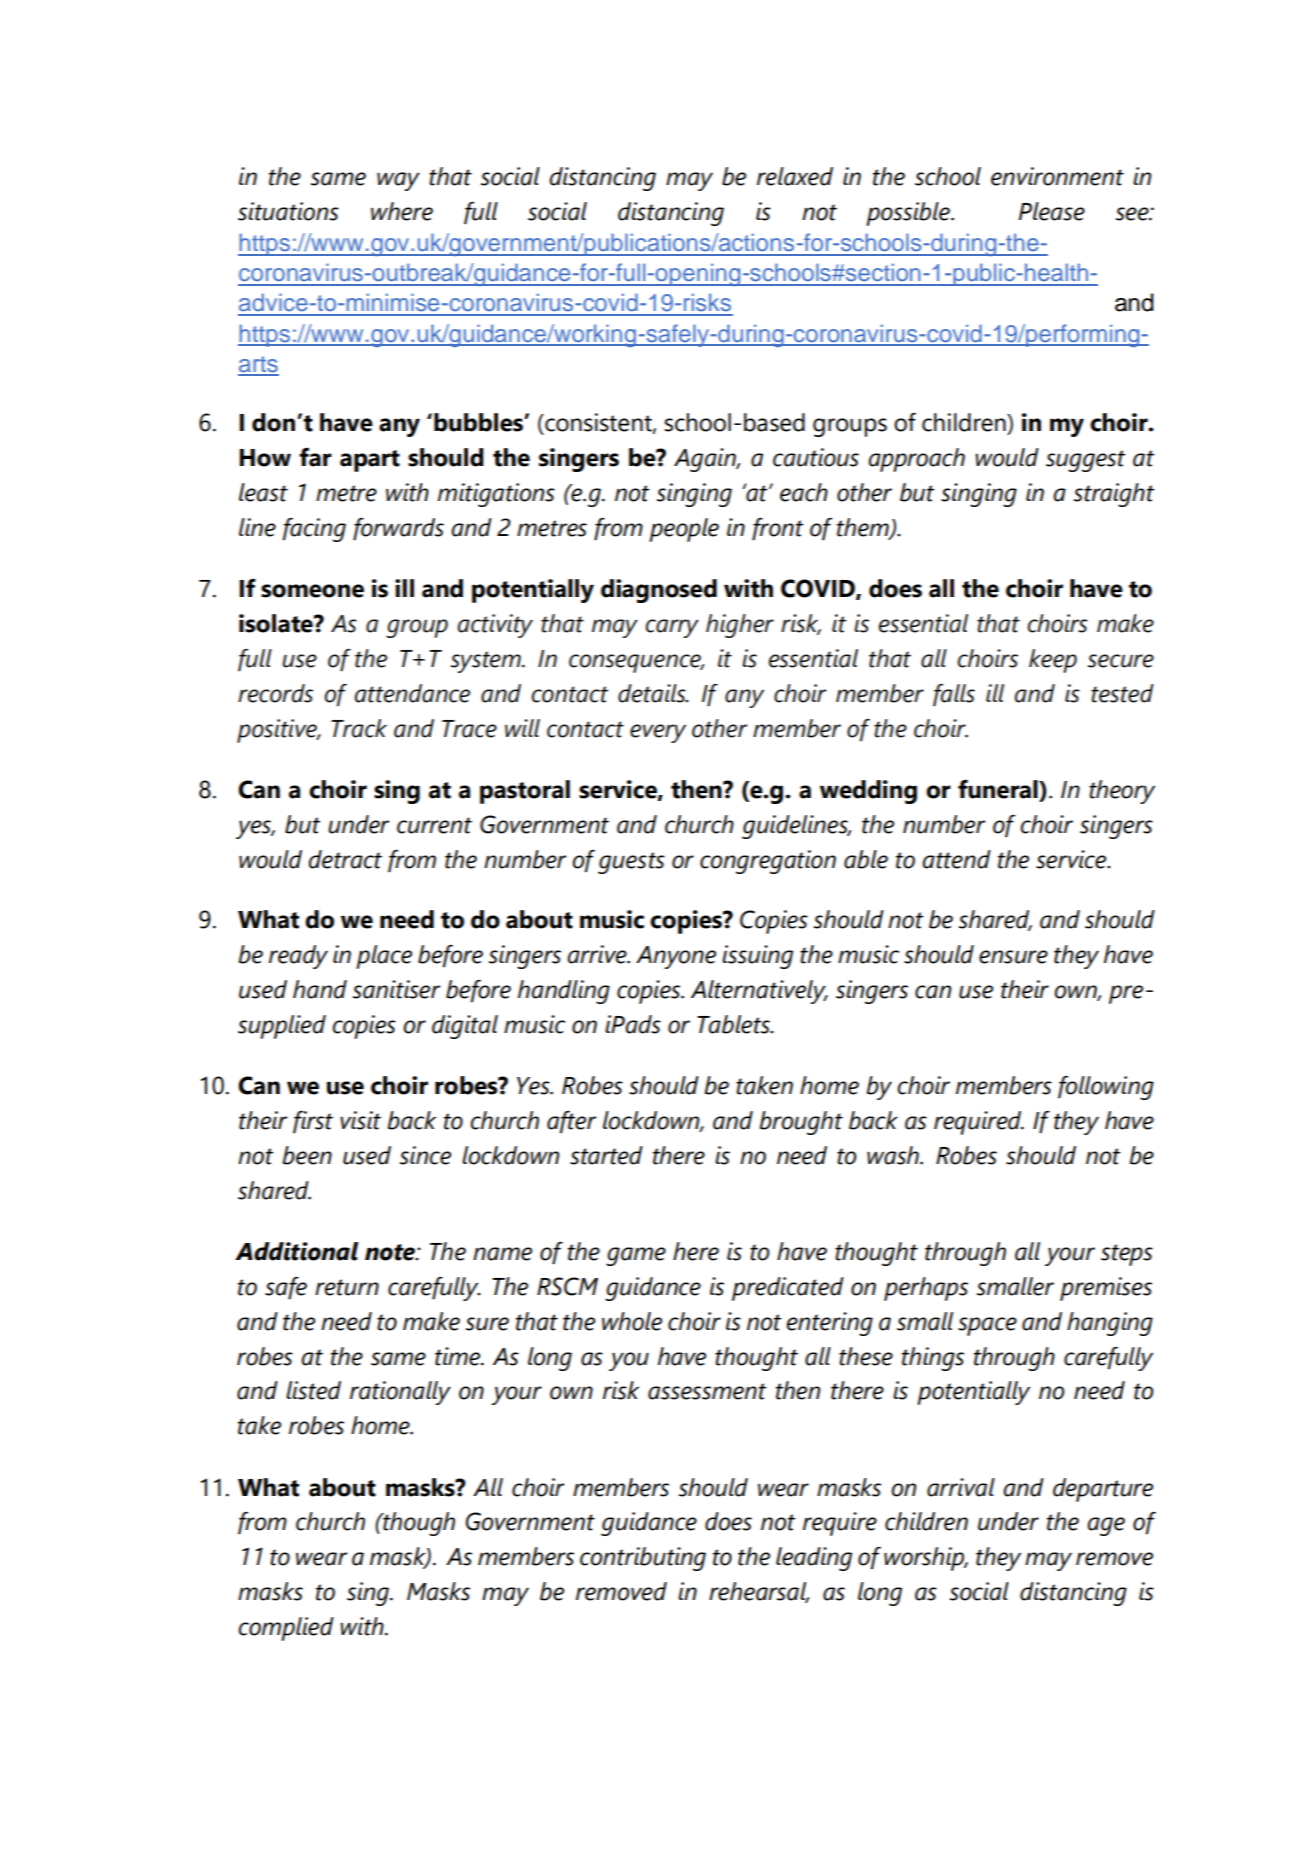 This screenshot has height=1856, width=1313. I want to click on Please, so click(1052, 211).
